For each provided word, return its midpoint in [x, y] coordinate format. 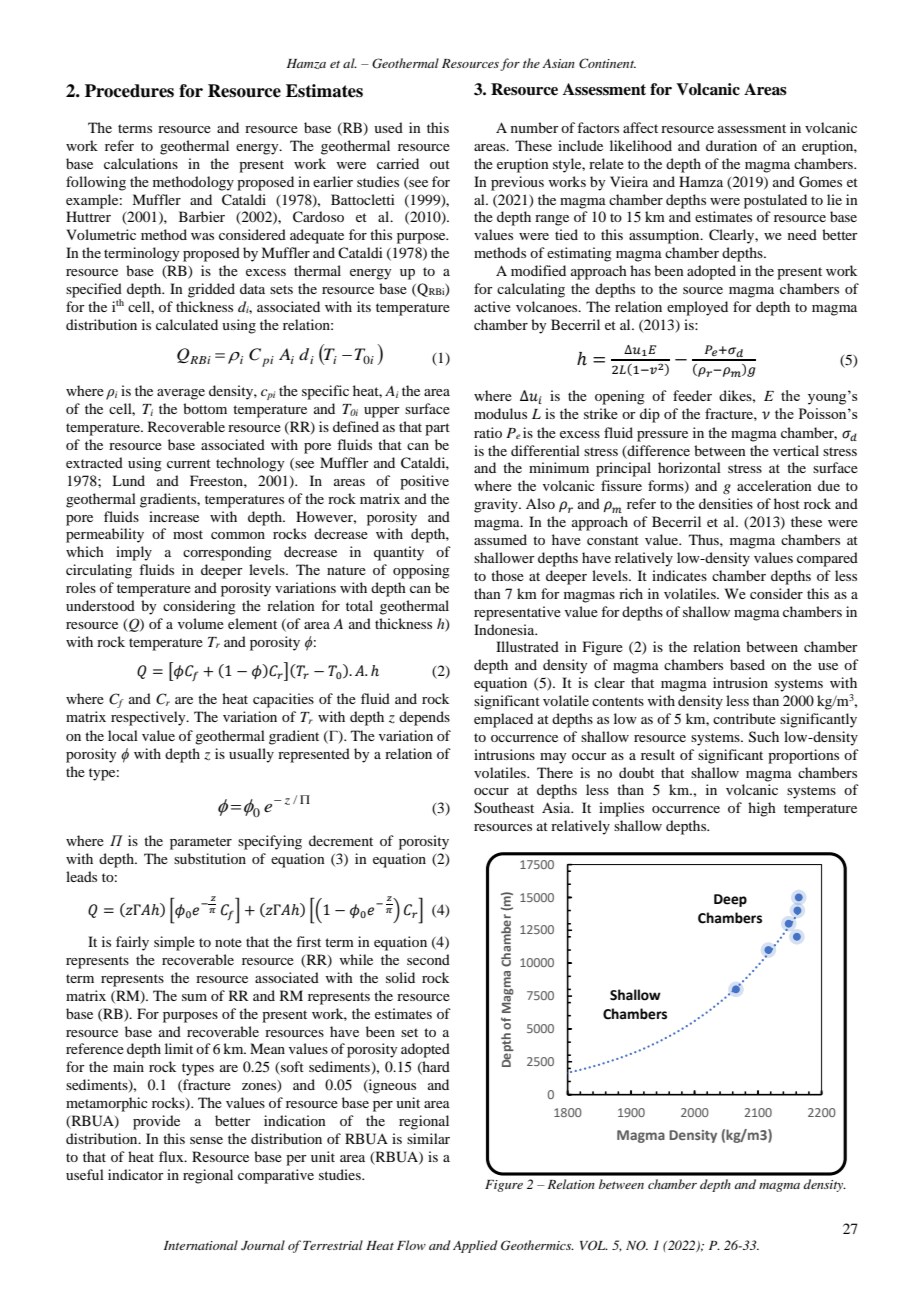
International [201, 1245]
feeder [692, 395]
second [428, 959]
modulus [500, 413]
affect [640, 127]
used [388, 127]
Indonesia [505, 629]
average [181, 394]
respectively [149, 718]
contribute [744, 718]
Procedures [129, 91]
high [762, 809]
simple [174, 943]
